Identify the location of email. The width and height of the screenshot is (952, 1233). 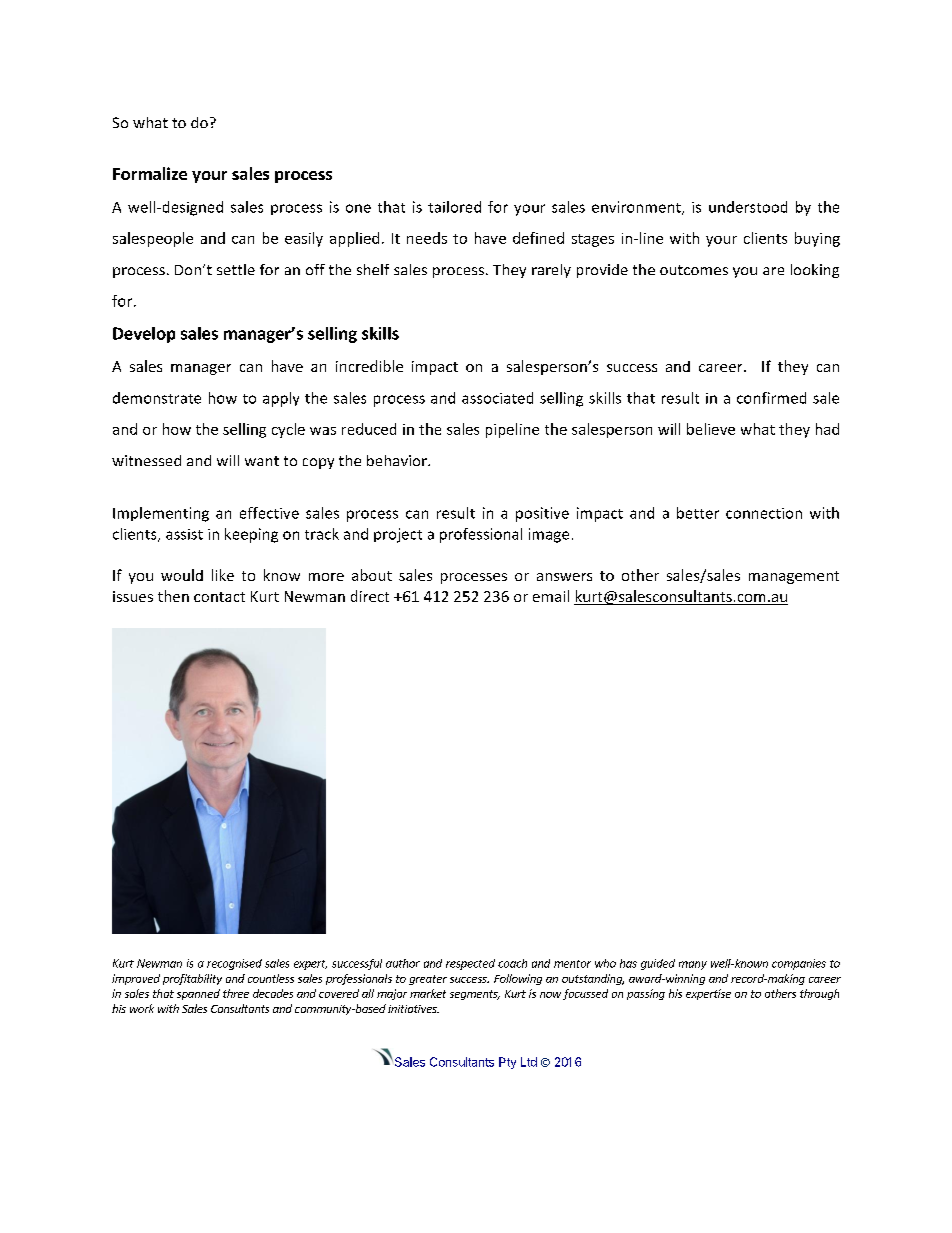
(551, 596).
